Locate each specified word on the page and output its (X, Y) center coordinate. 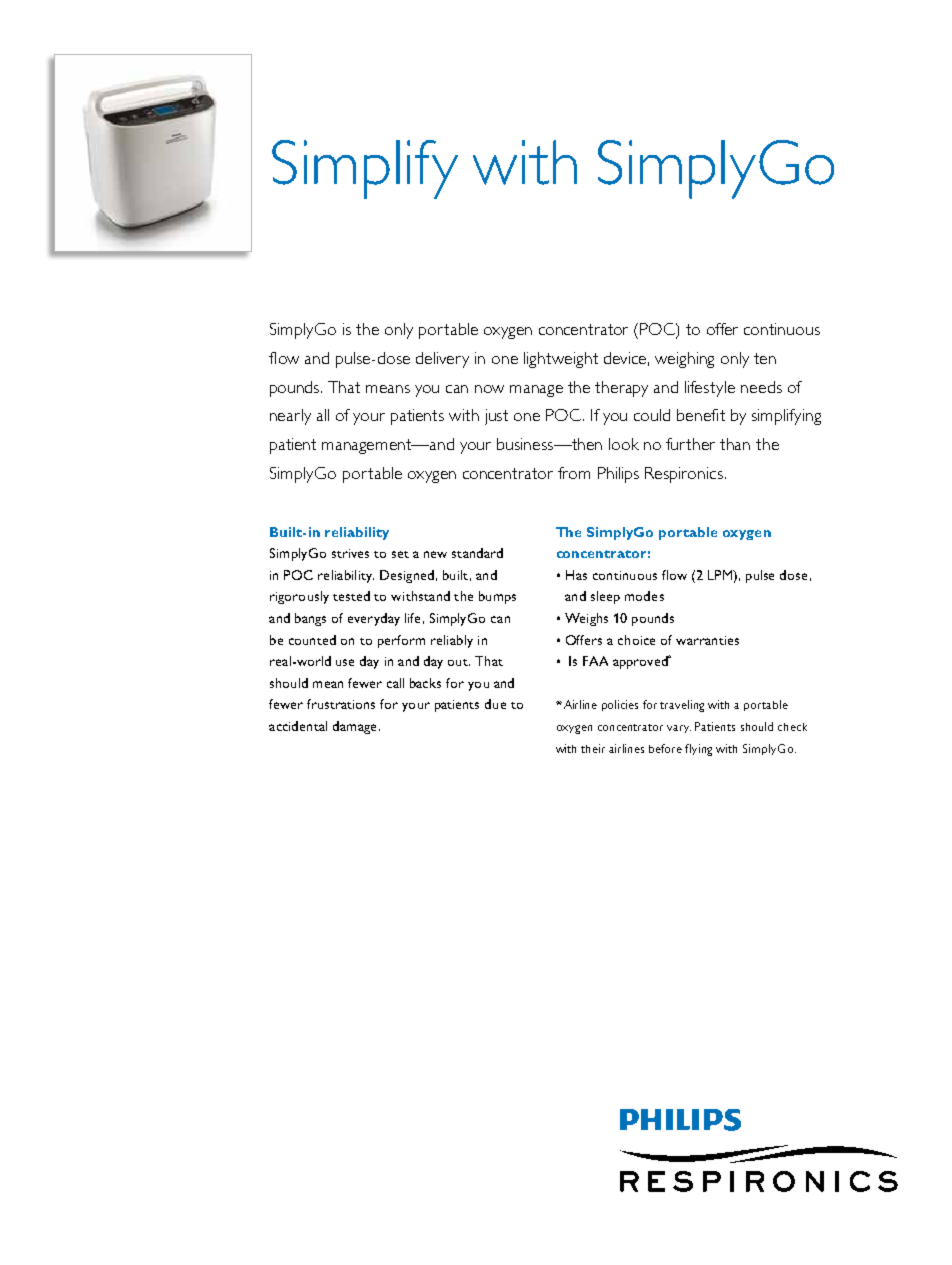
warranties (707, 640)
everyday (374, 619)
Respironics (684, 475)
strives (350, 553)
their (593, 748)
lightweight (561, 360)
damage (354, 727)
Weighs (586, 619)
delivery (442, 360)
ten (765, 358)
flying (698, 750)
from (574, 473)
